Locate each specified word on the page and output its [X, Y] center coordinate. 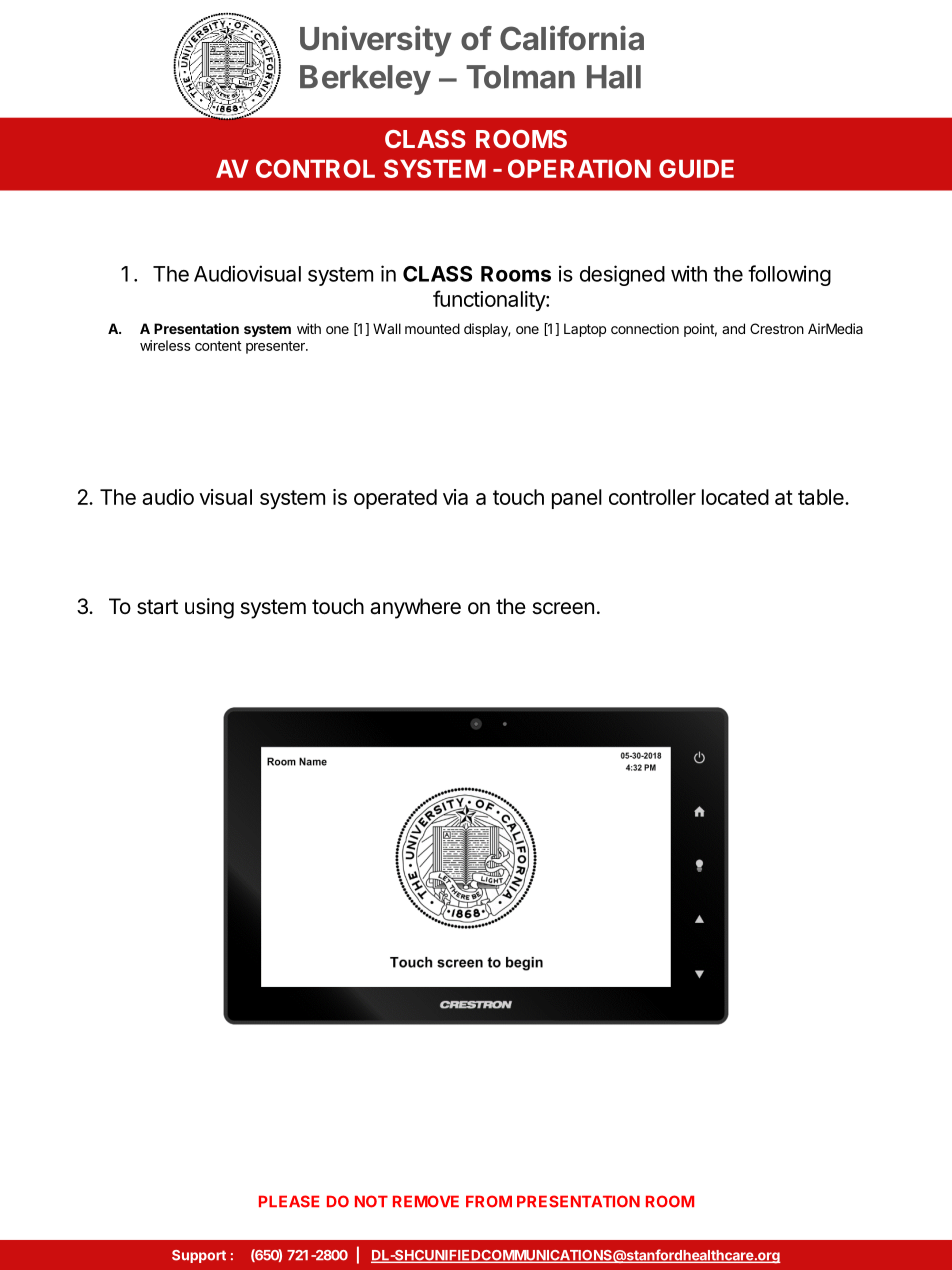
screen [563, 608]
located [735, 497]
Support [199, 1256]
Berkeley [365, 80]
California [572, 38]
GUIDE [696, 168]
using [209, 608]
